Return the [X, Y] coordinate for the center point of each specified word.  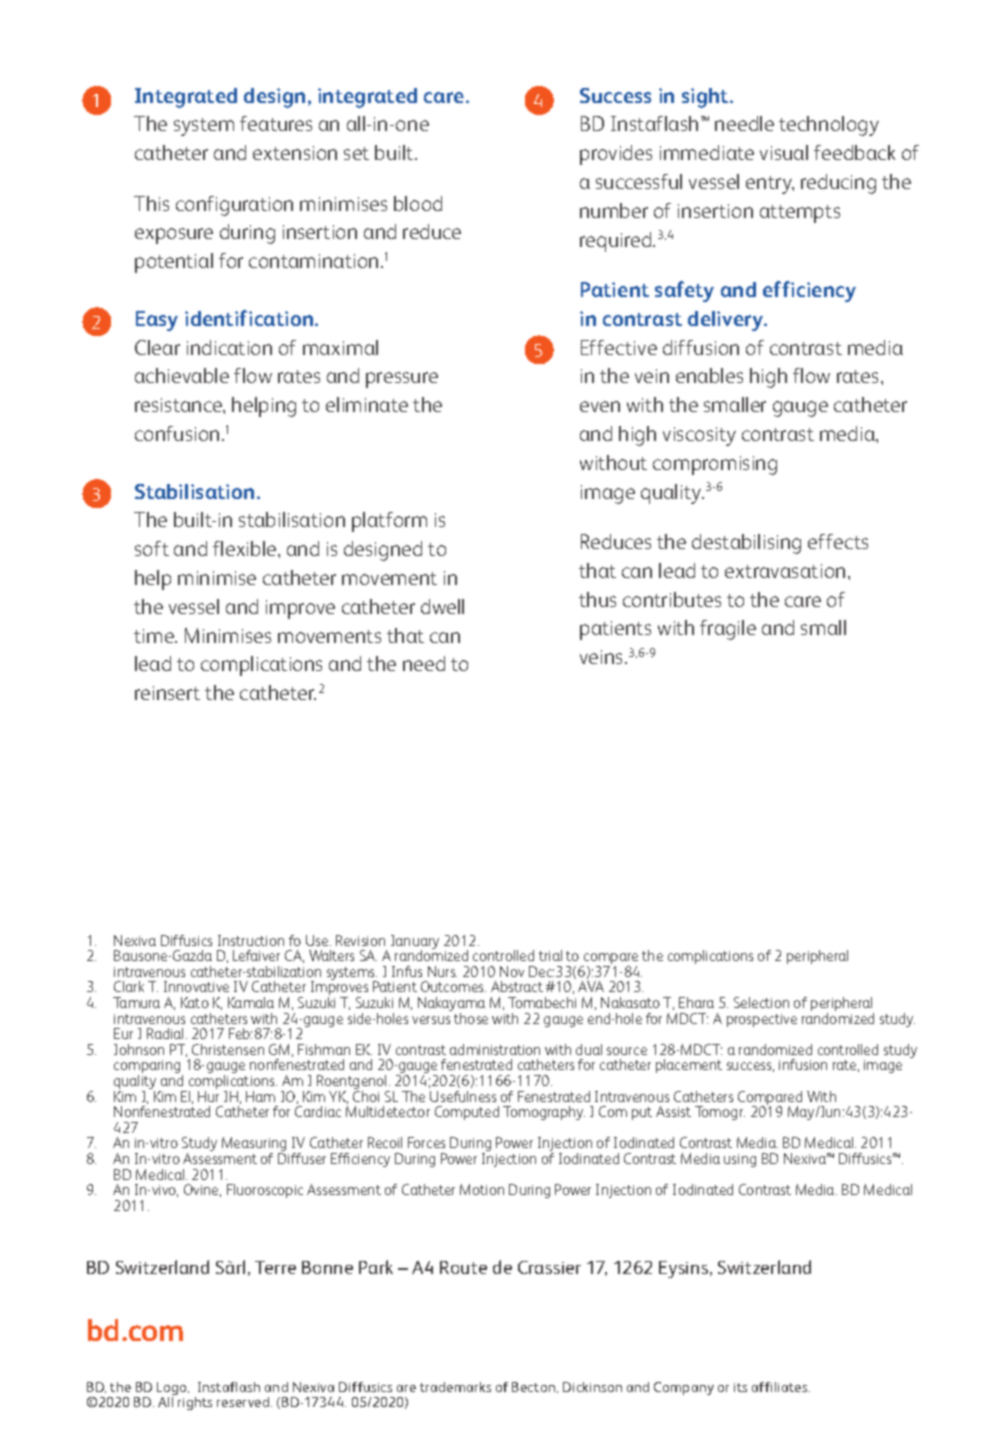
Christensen [228, 1049]
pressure [402, 380]
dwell [442, 606]
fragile [728, 630]
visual [784, 152]
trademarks [455, 1387]
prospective [762, 1020]
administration [495, 1049]
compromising [715, 465]
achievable [182, 375]
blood [418, 203]
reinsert [167, 693]
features [276, 123]
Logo [173, 1390]
